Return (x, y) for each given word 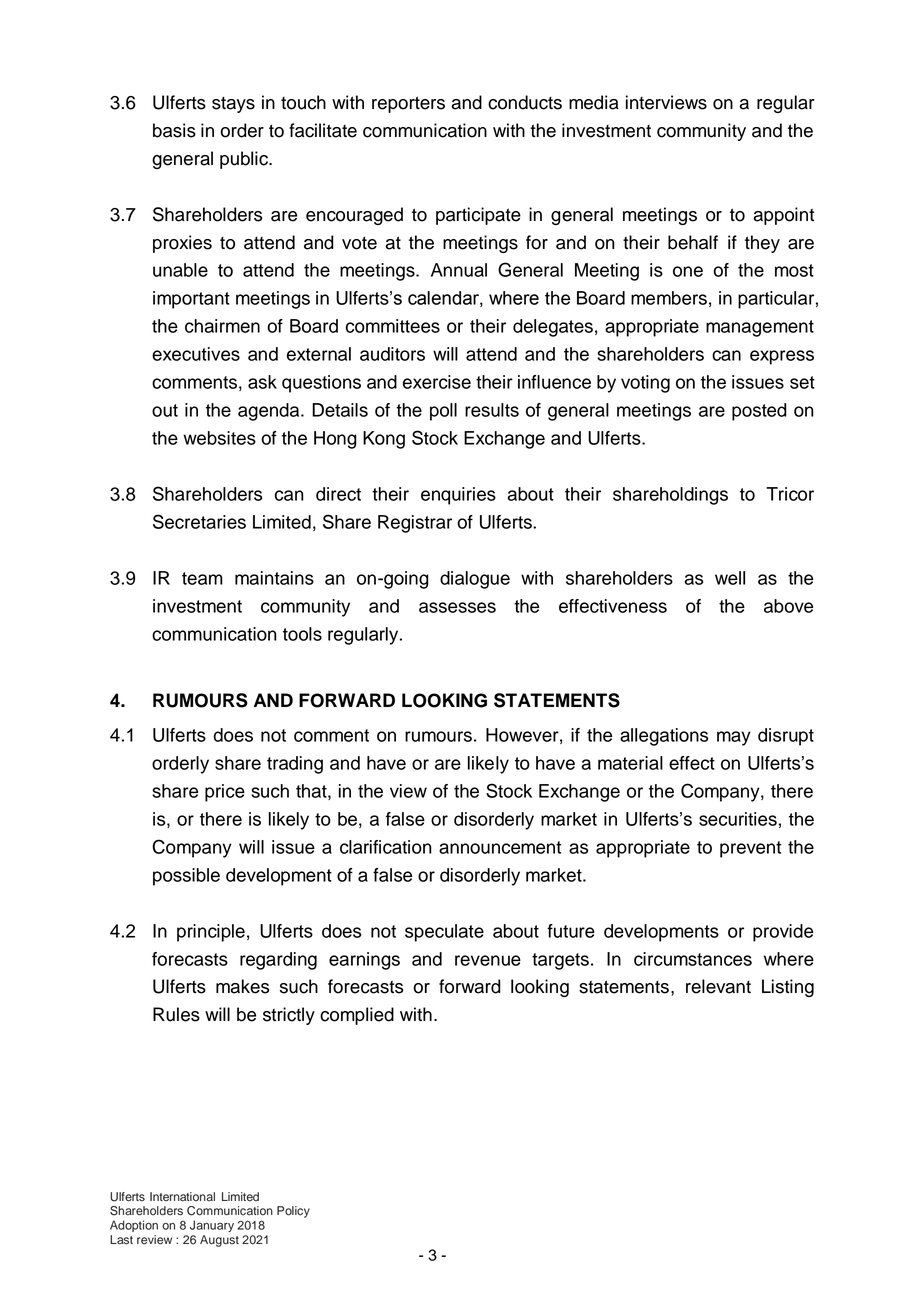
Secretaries (199, 521)
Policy (293, 1212)
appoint (783, 216)
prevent (750, 849)
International (182, 1197)
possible (186, 877)
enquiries (458, 496)
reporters (408, 104)
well (730, 578)
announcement (500, 847)
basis (174, 130)
